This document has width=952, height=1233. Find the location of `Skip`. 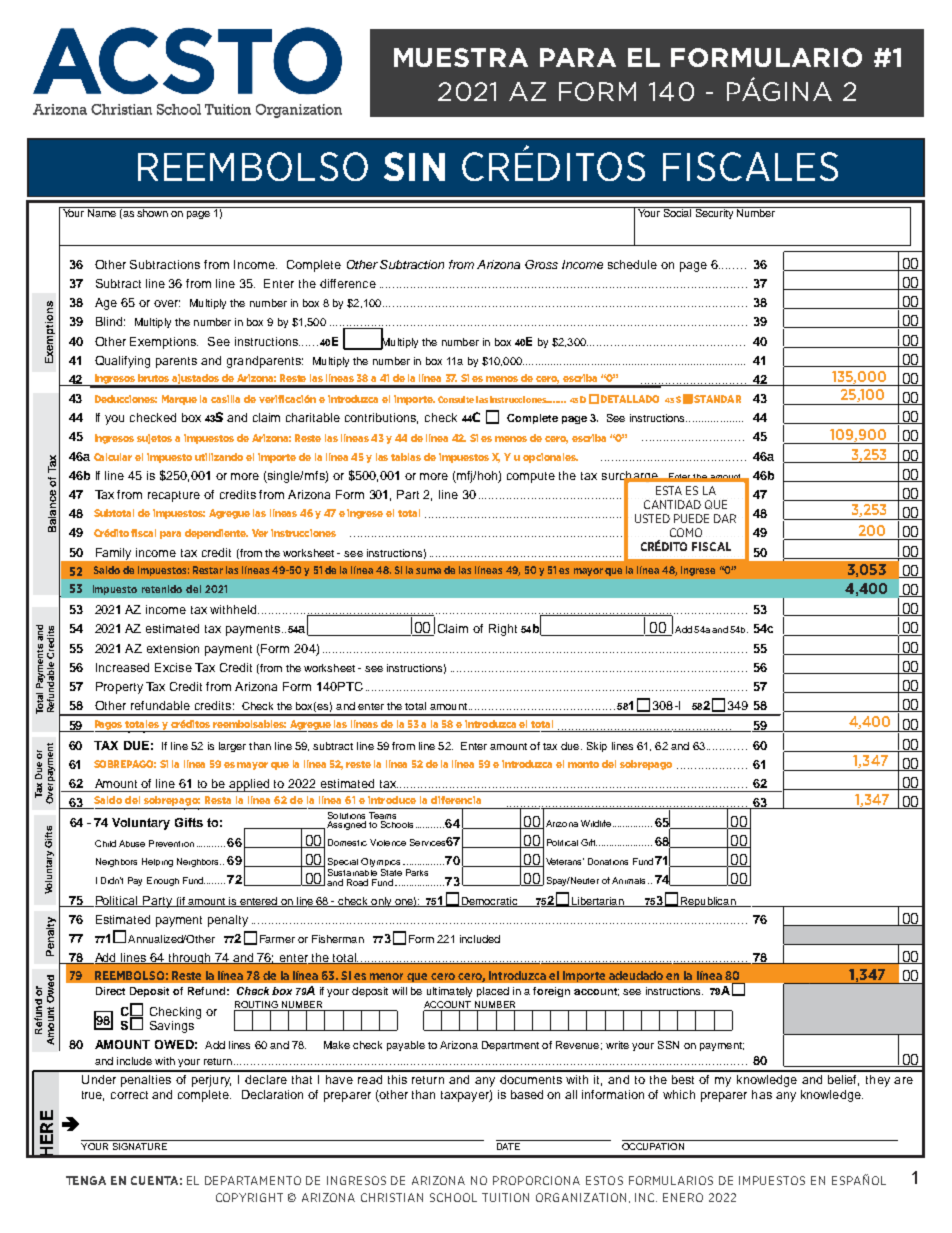

Skip is located at coordinates (597, 747).
